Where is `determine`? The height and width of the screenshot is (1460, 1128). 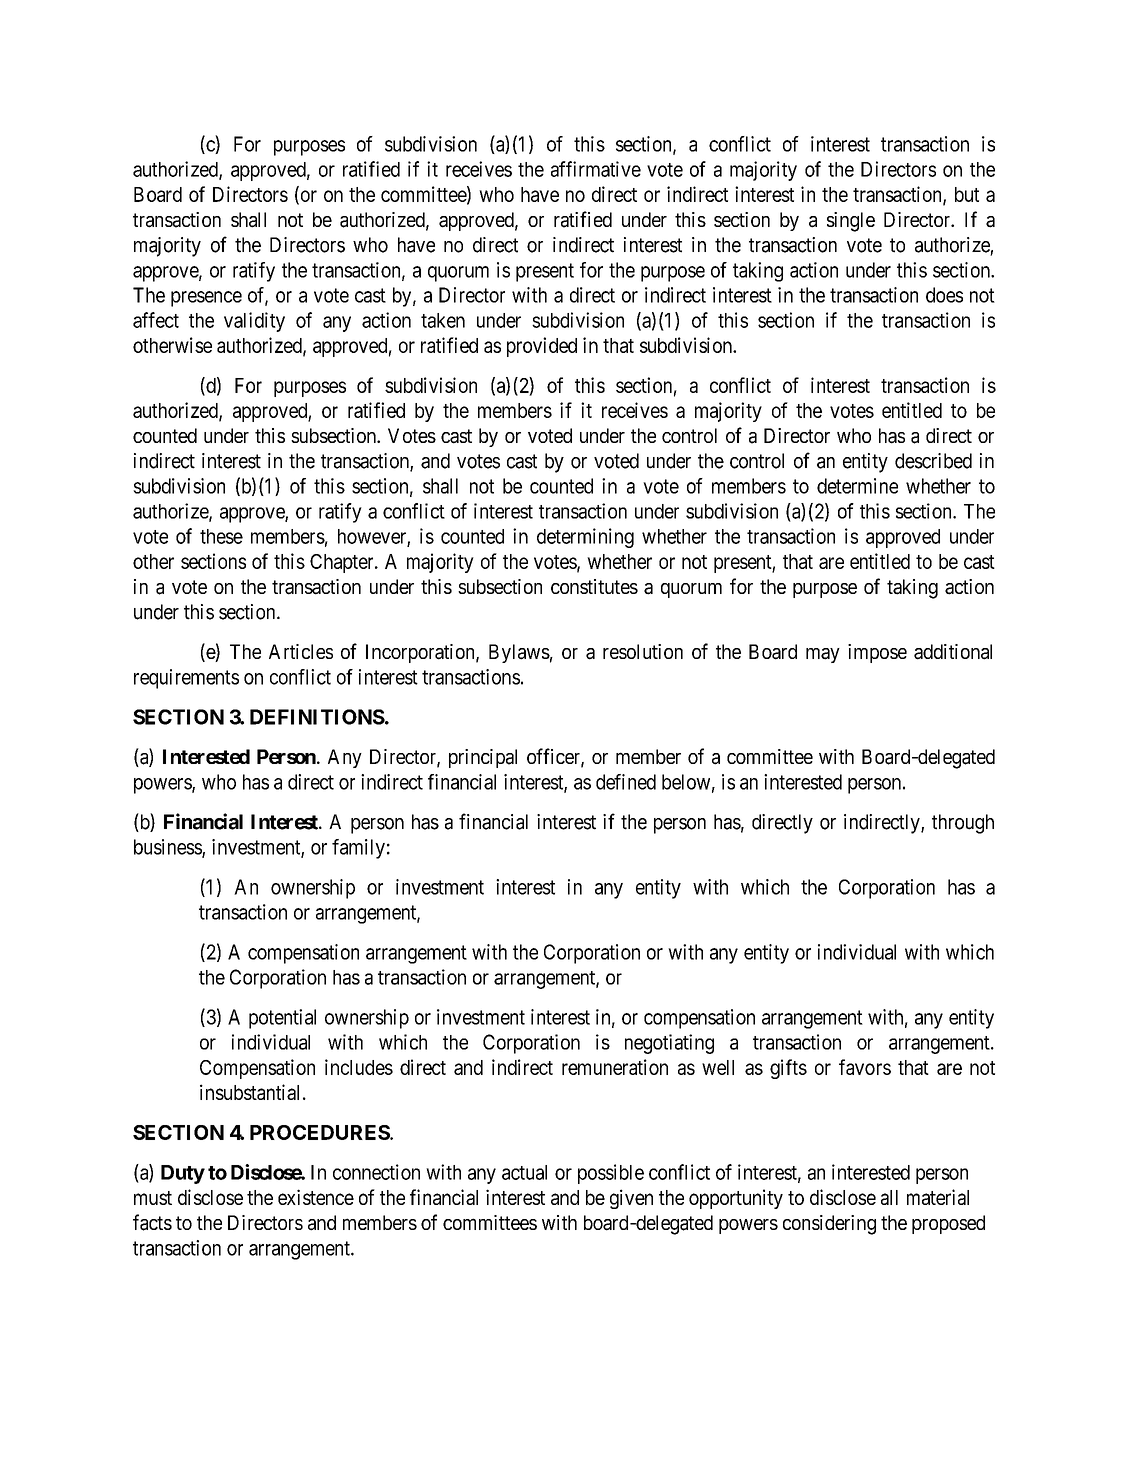
determine is located at coordinates (857, 486).
